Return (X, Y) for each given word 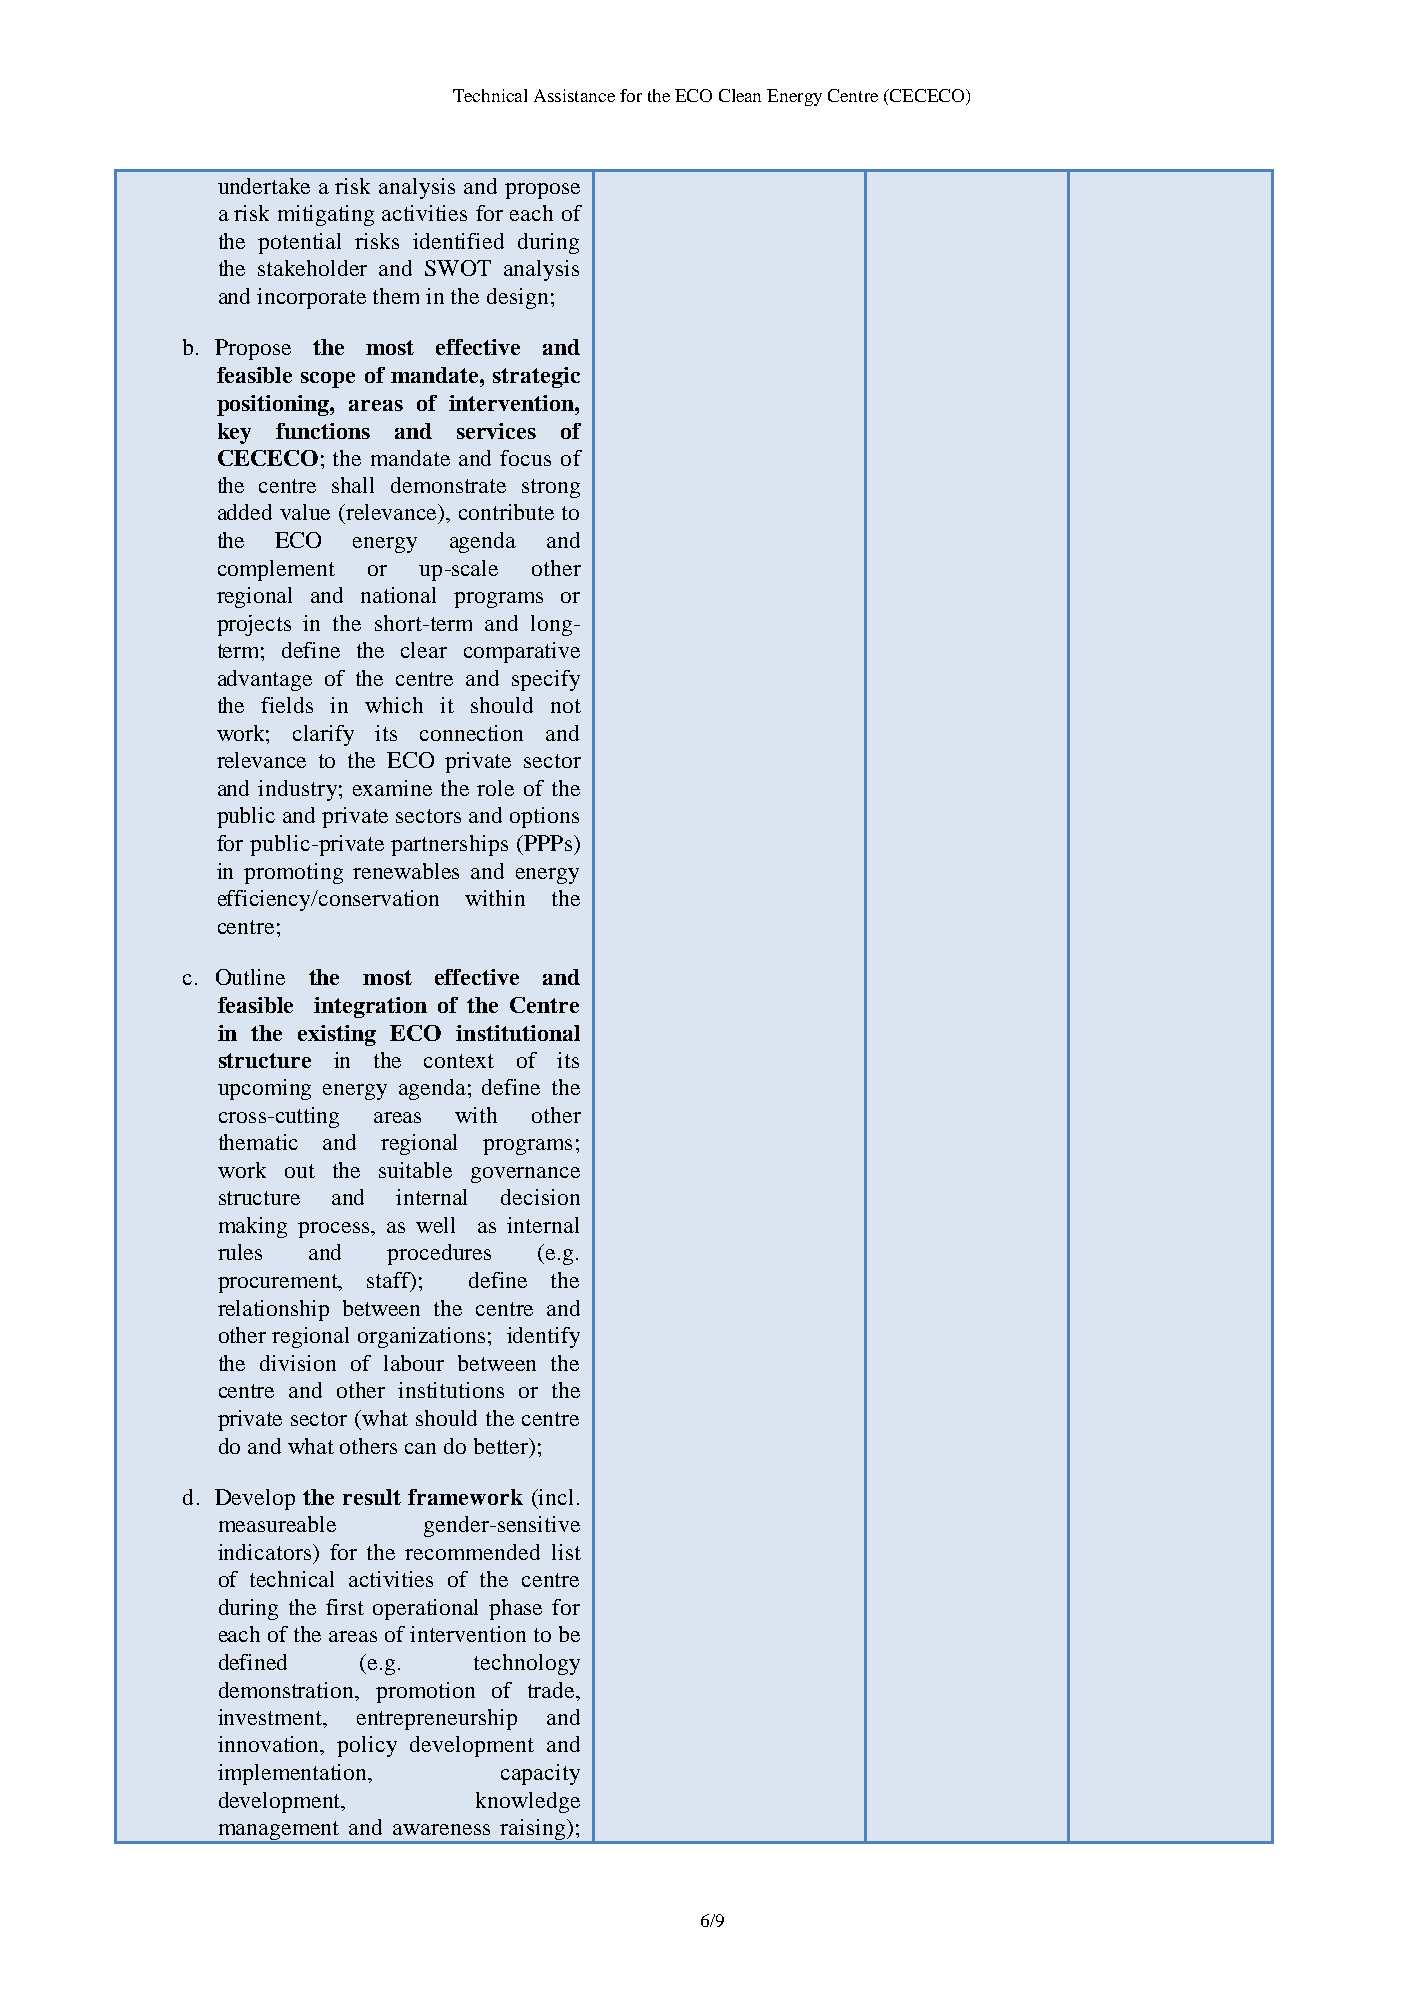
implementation (294, 1774)
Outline (250, 977)
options (544, 817)
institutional (518, 1033)
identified (458, 241)
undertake (264, 186)
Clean (740, 95)
